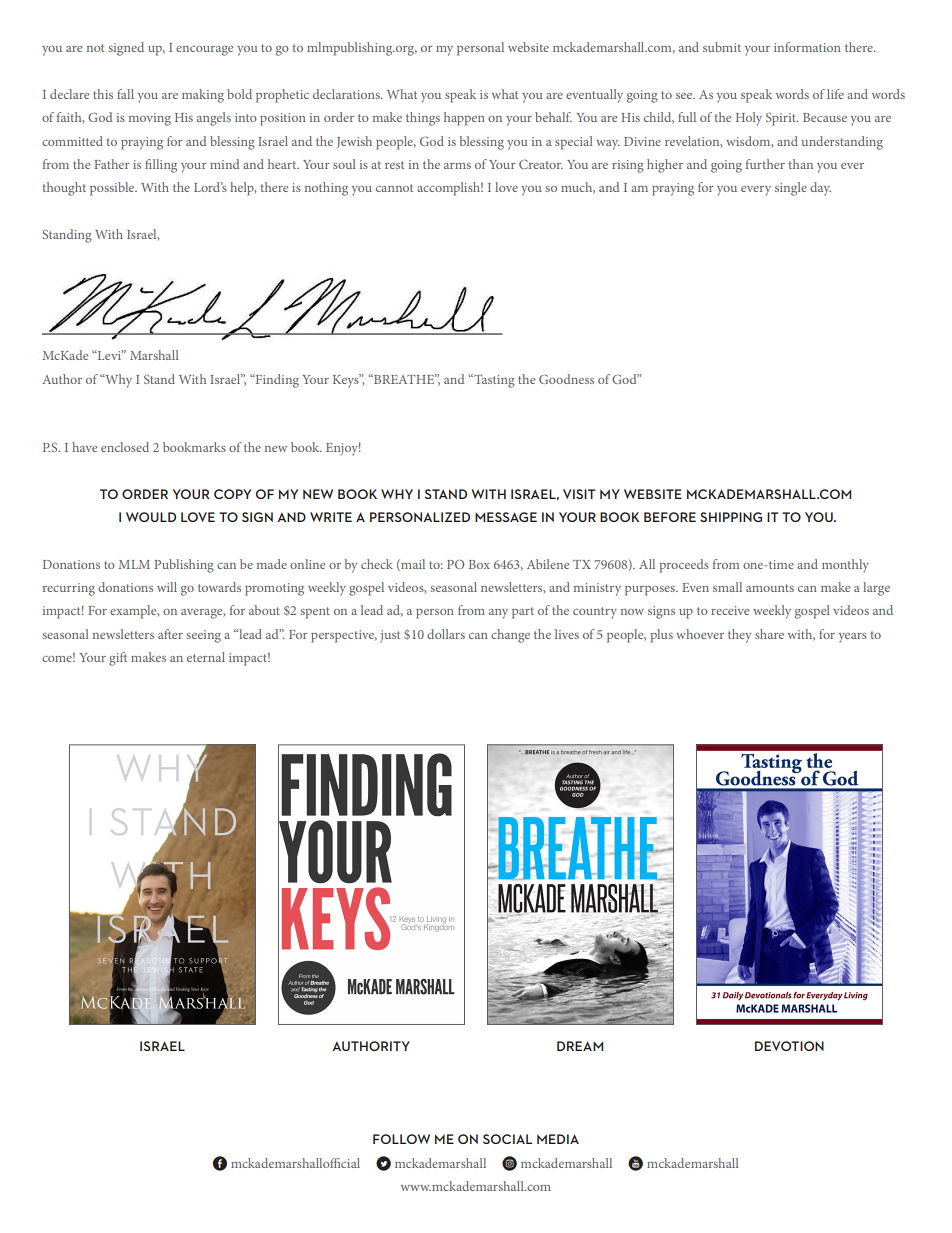 This screenshot has height=1233, width=952. I want to click on SHIPPING, so click(731, 517).
